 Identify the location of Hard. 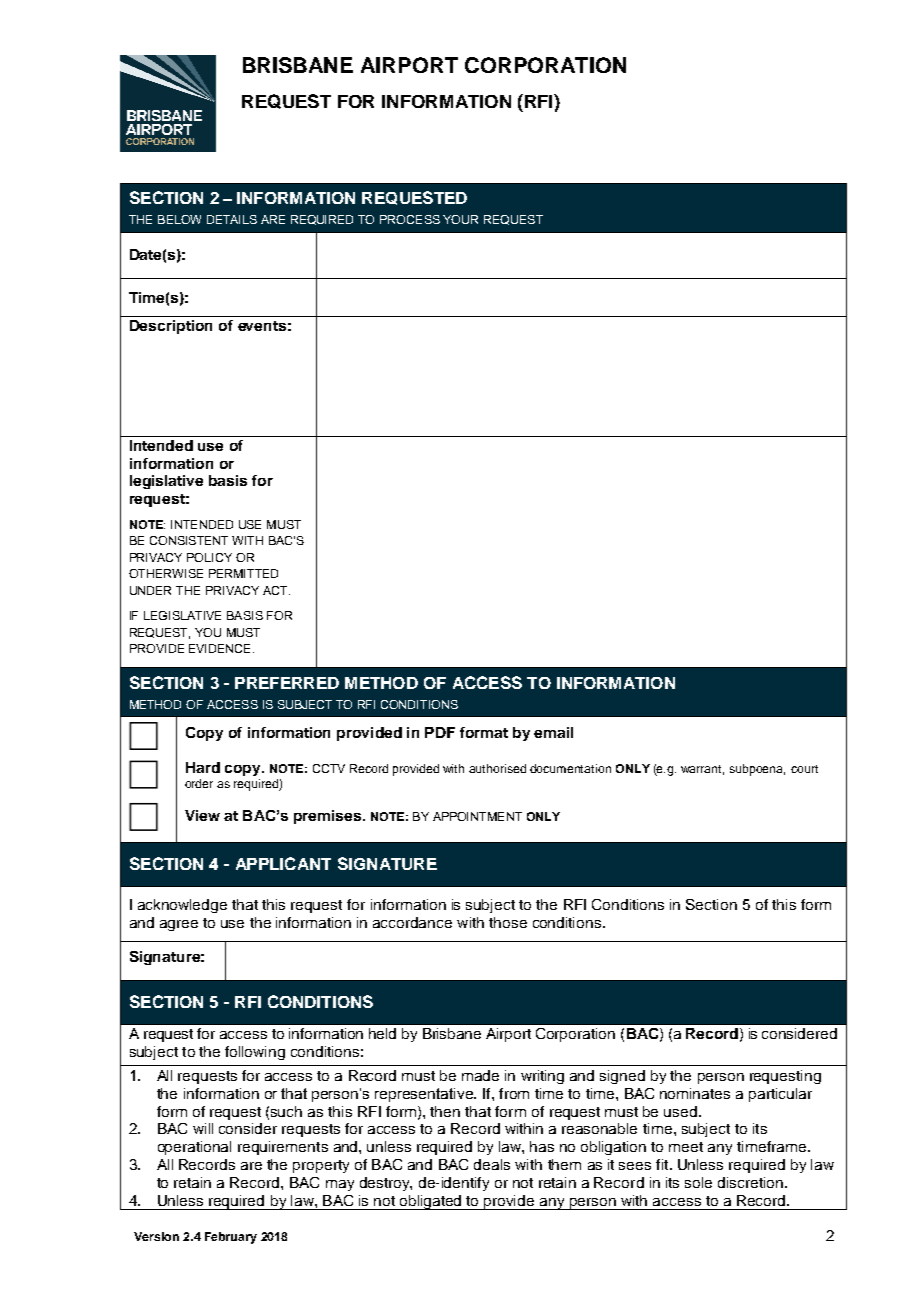
(203, 767).
